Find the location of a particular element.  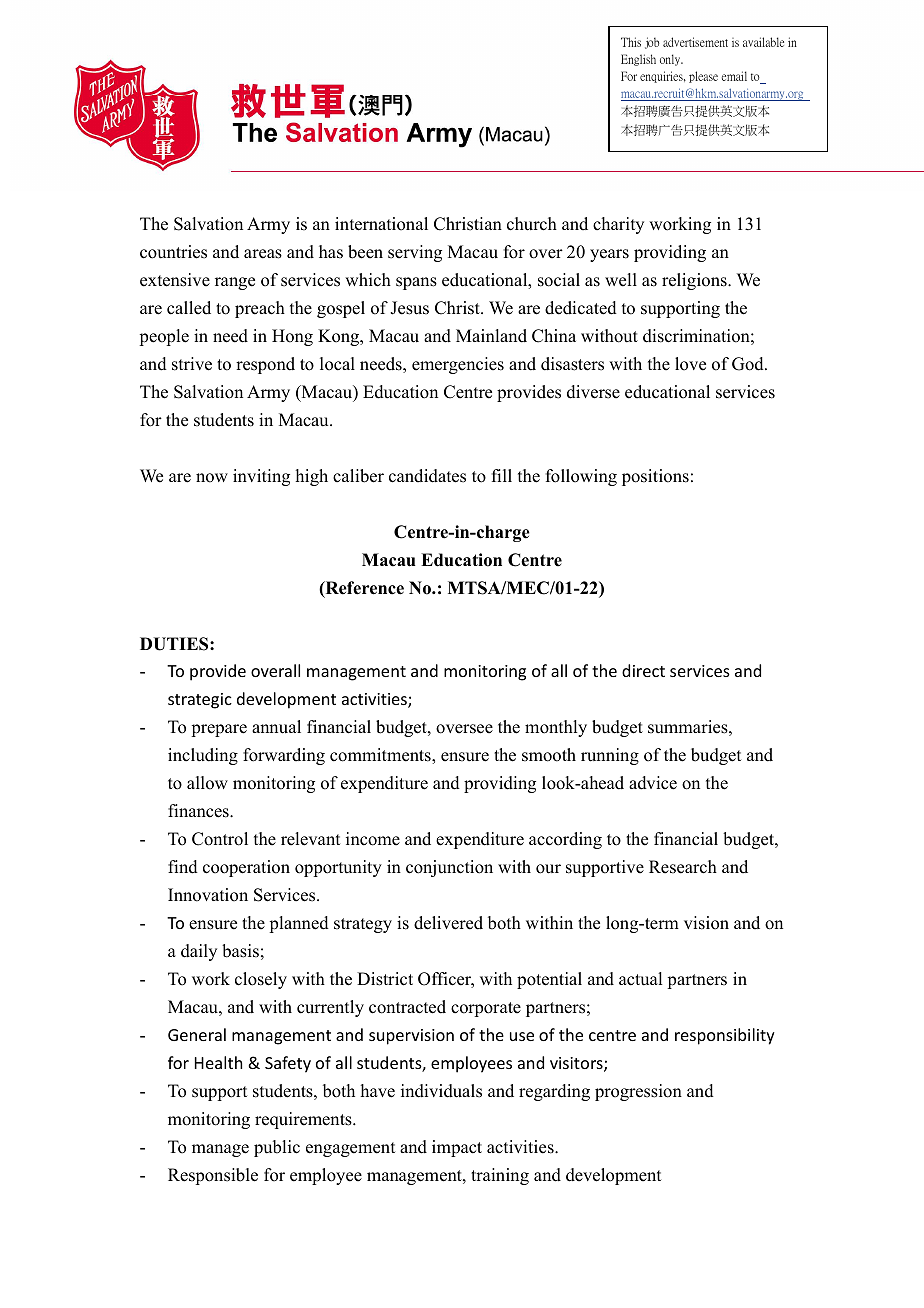

church is located at coordinates (532, 224).
